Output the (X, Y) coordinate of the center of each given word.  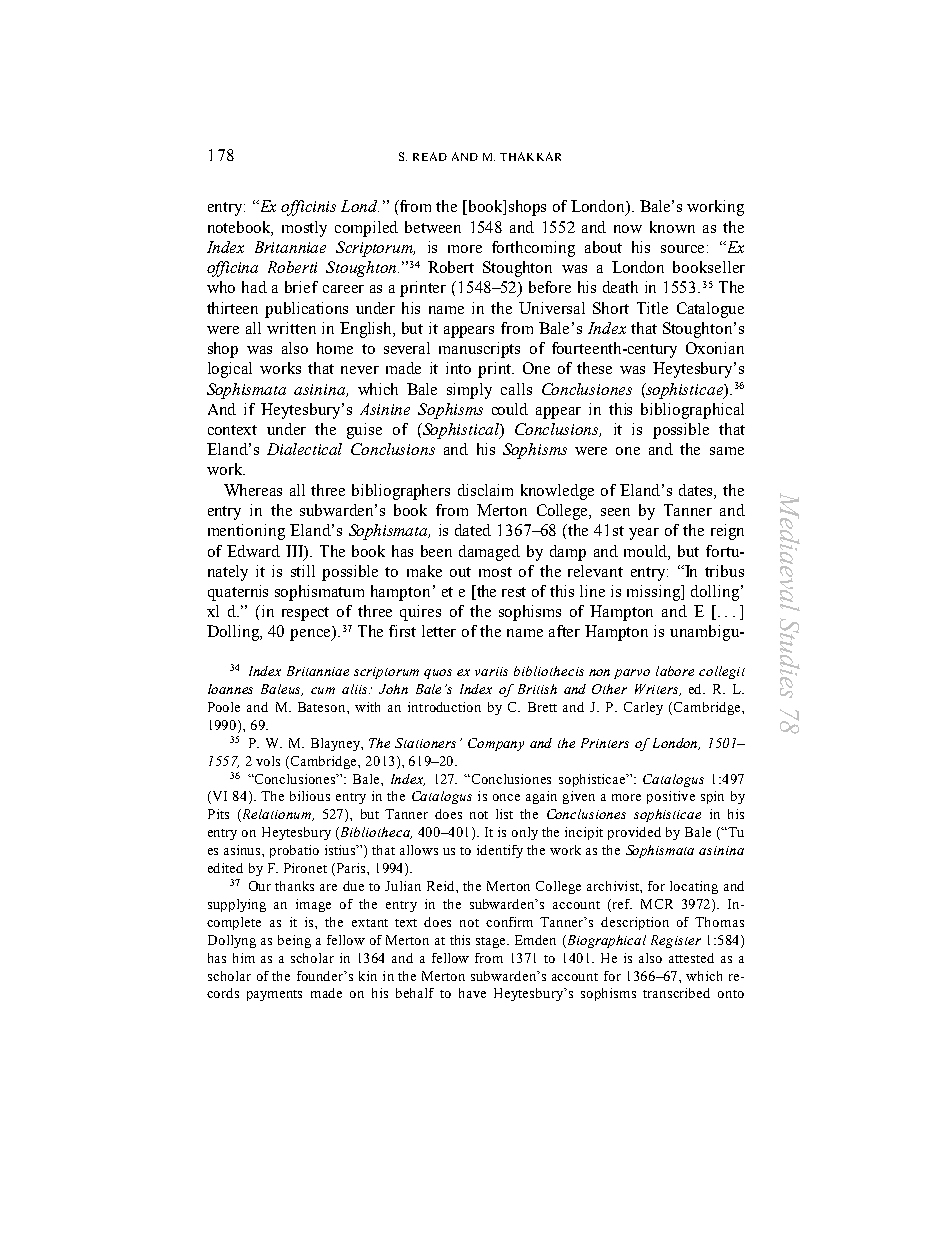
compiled (366, 229)
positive (671, 797)
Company (496, 744)
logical (230, 370)
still (303, 571)
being (294, 941)
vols (268, 761)
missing (655, 593)
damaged (489, 553)
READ (430, 156)
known (672, 227)
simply (469, 391)
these (594, 368)
